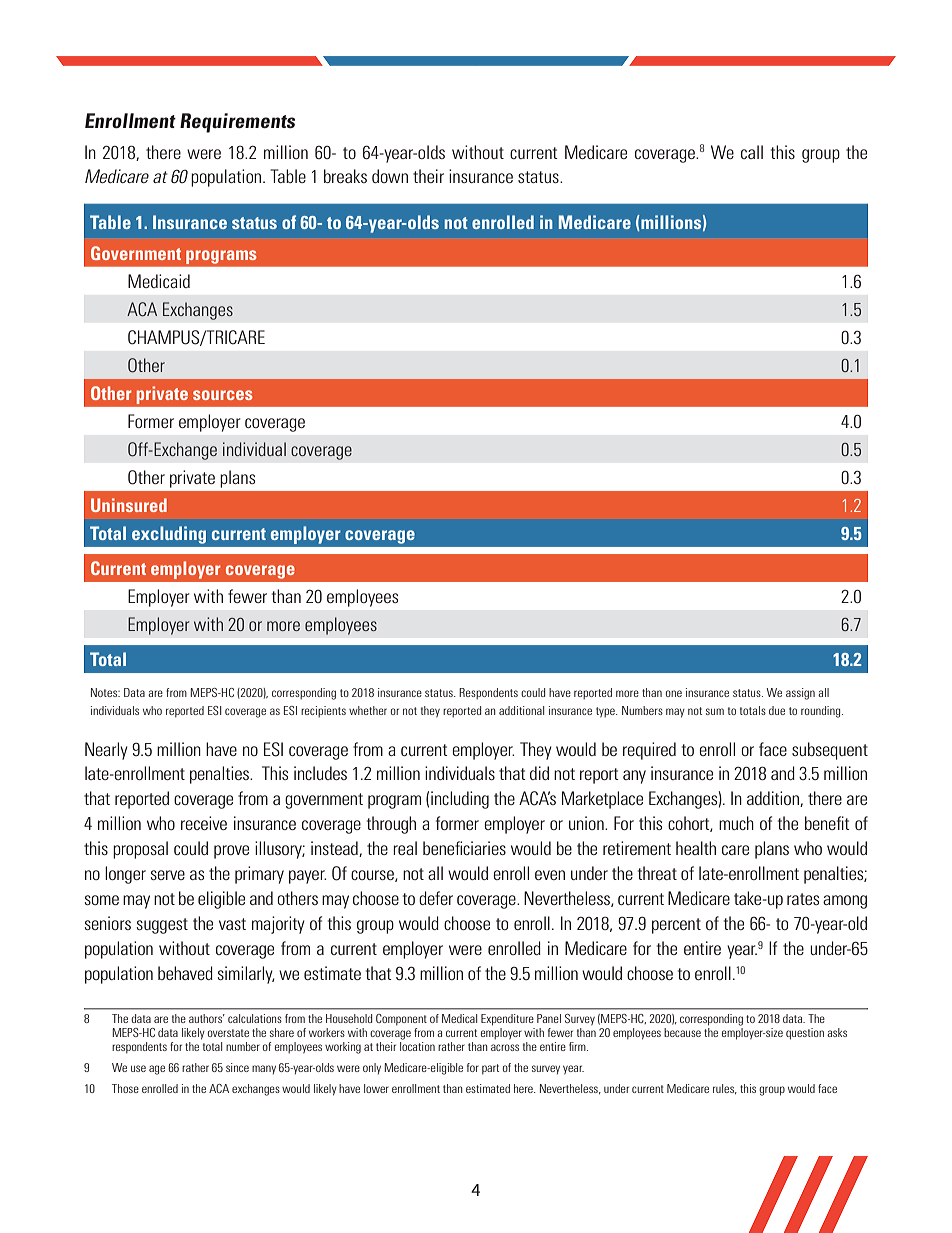 This page has height=1233, width=952. I want to click on since, so click(237, 1067).
